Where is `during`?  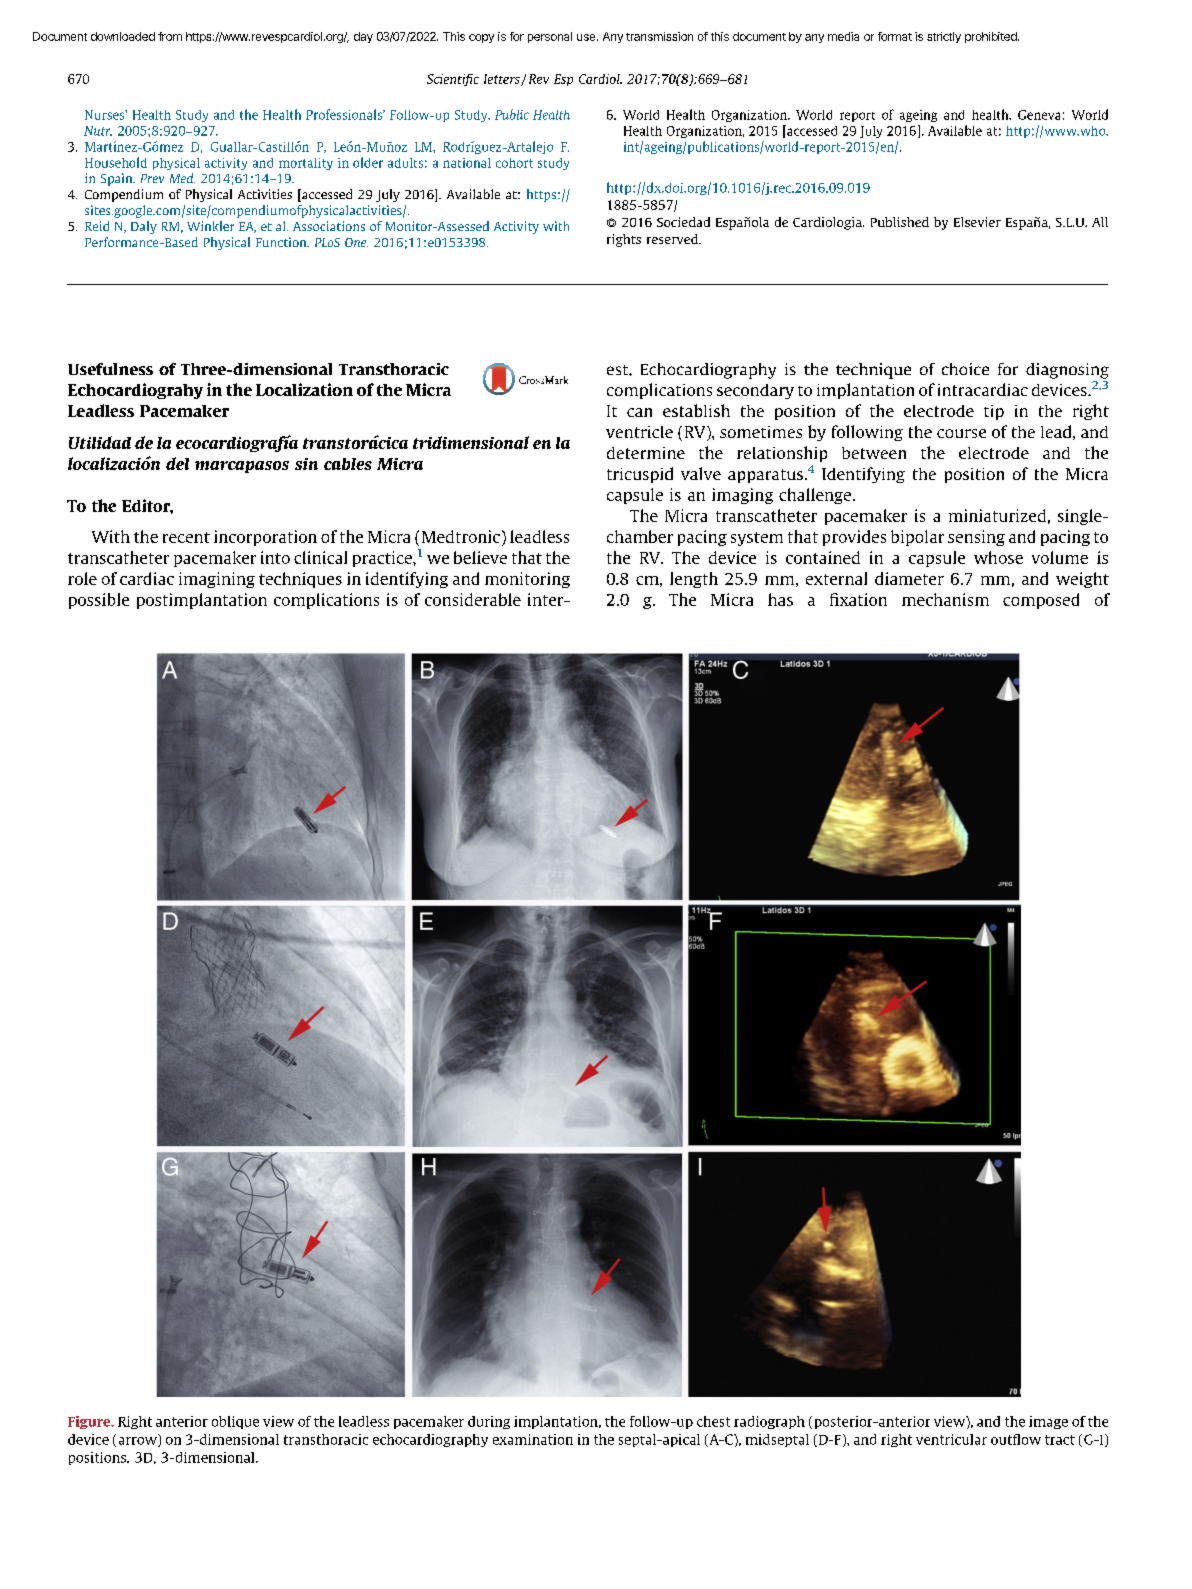 during is located at coordinates (489, 1422).
